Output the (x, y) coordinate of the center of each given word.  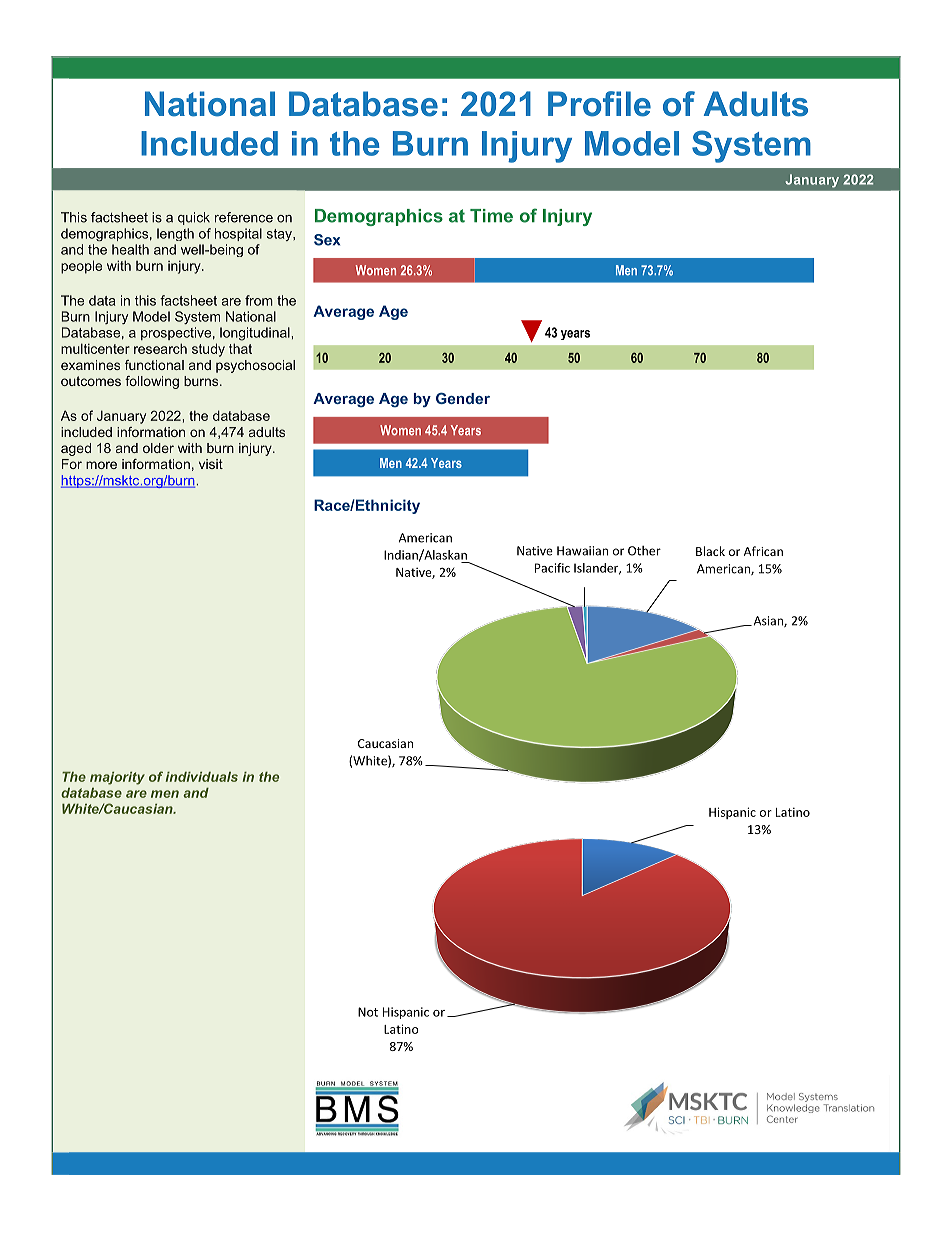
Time (491, 216)
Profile (599, 104)
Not (368, 1012)
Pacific (552, 568)
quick (194, 218)
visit (211, 464)
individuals (202, 777)
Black (710, 551)
